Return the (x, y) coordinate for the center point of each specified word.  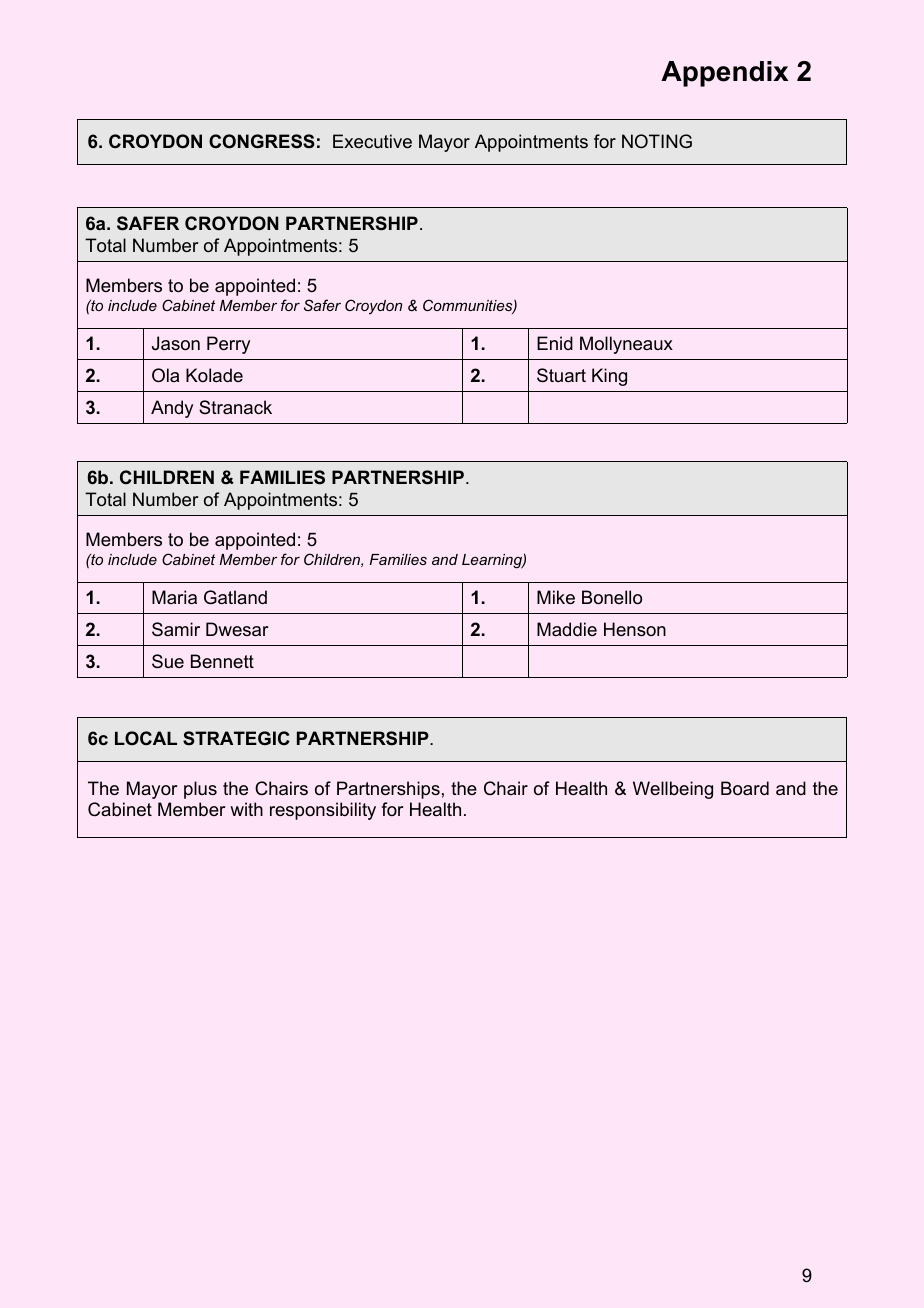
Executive (372, 141)
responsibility (323, 811)
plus (200, 790)
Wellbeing (673, 790)
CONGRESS (261, 141)
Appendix (725, 74)
